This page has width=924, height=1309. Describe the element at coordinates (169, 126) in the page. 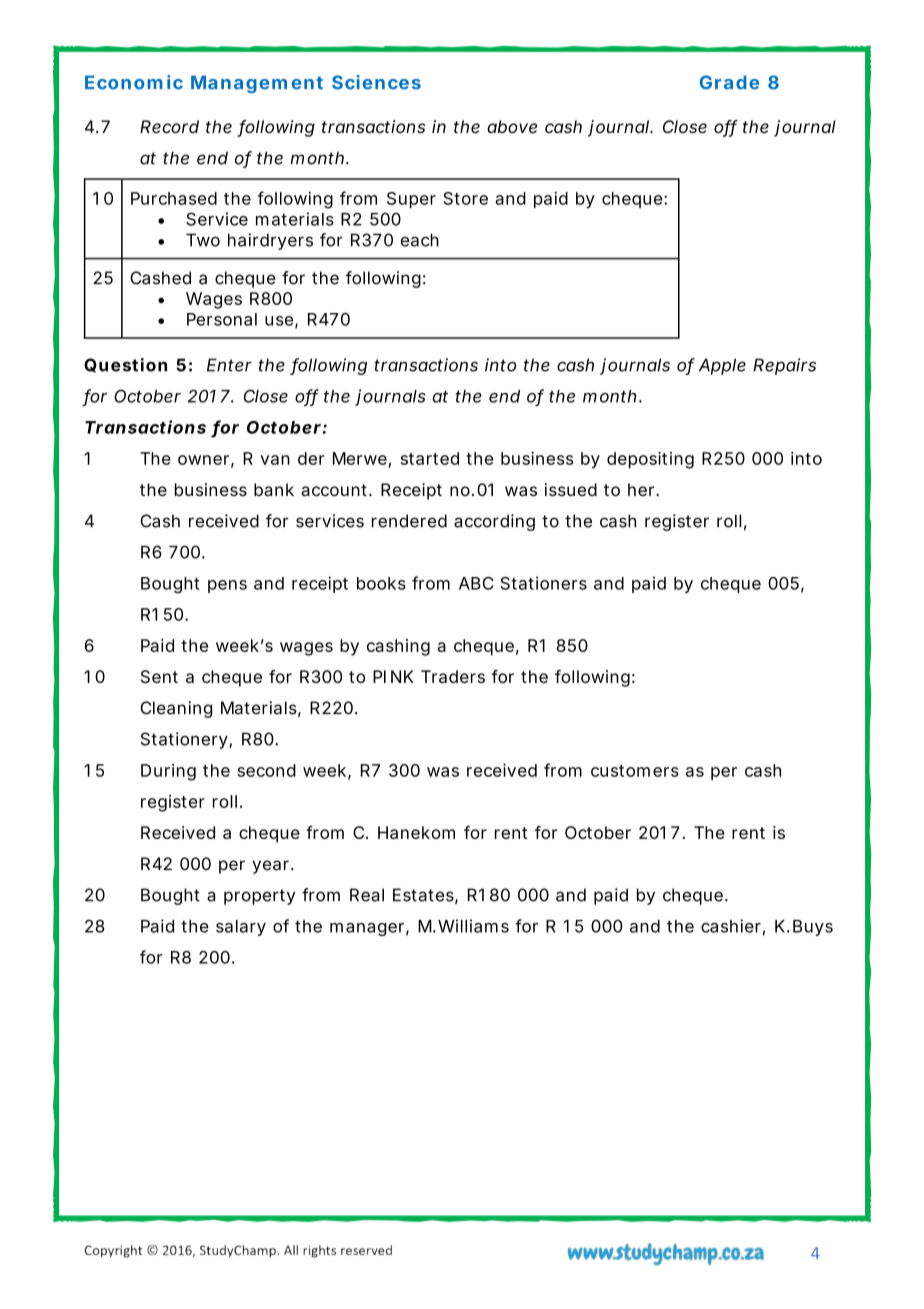

I see `Record` at that location.
